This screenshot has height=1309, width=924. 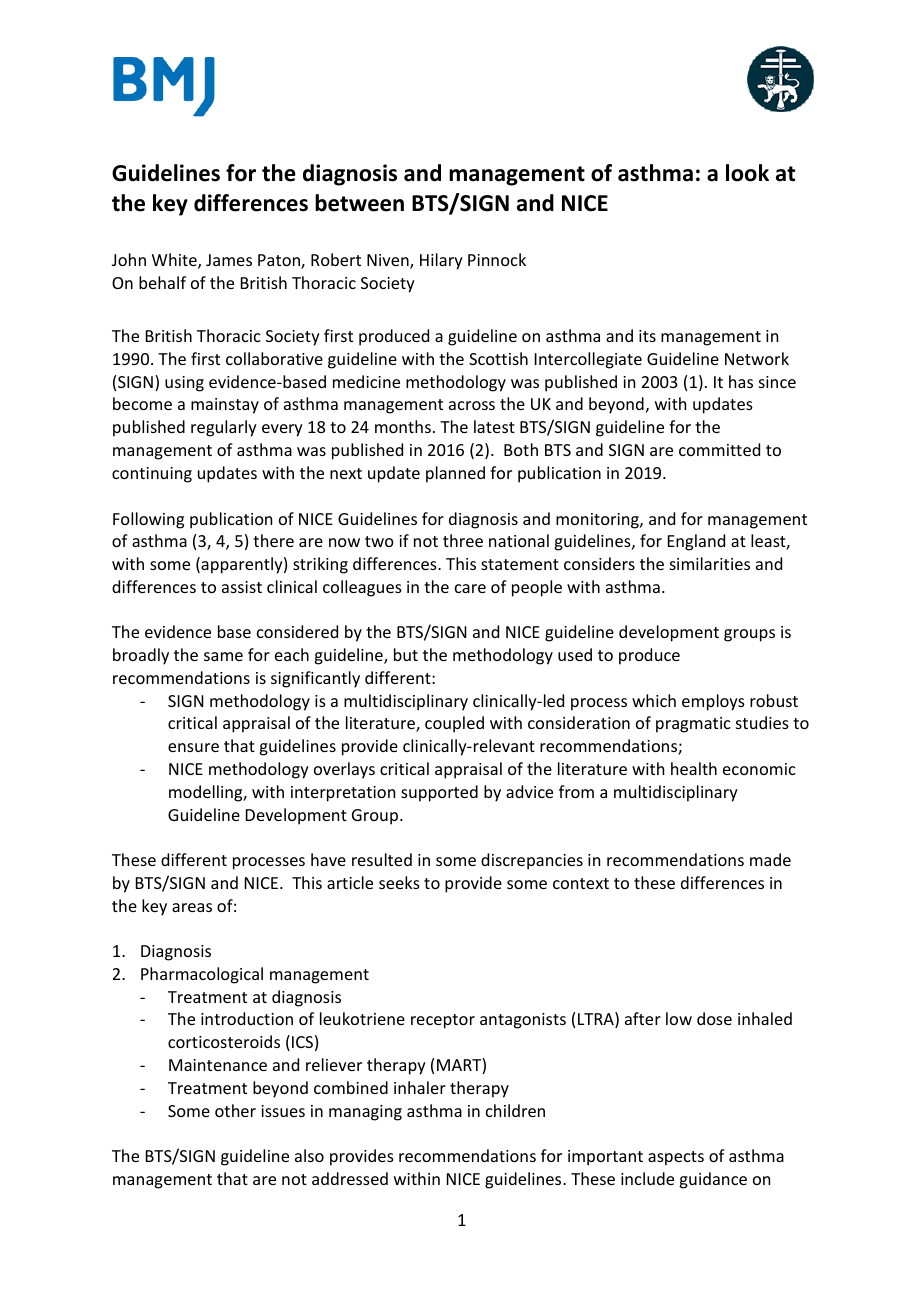 I want to click on committed, so click(x=719, y=449).
